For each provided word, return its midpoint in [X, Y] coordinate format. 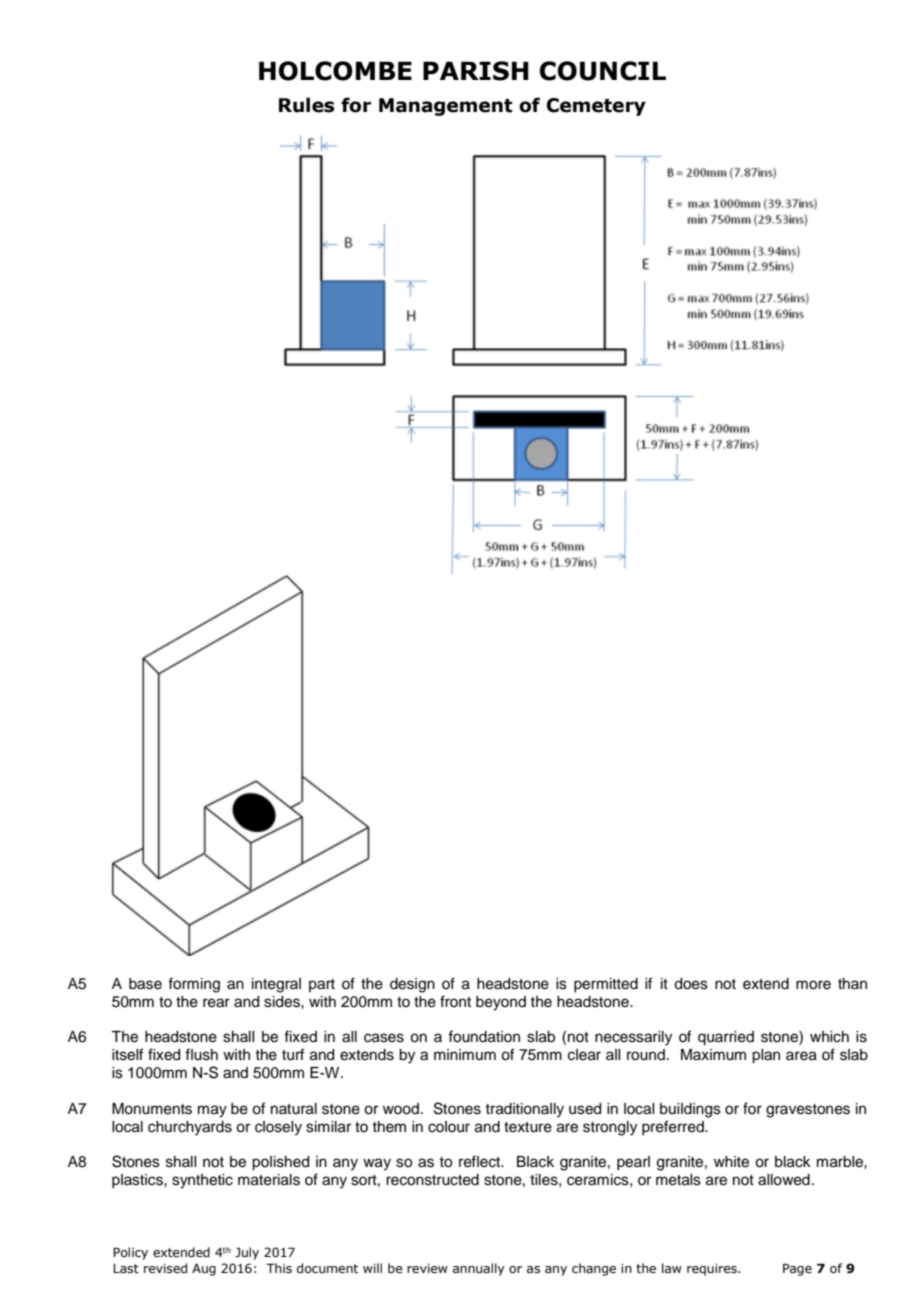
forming [194, 985]
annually [479, 1269]
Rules [306, 105]
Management [446, 107]
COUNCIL [602, 71]
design [412, 985]
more [813, 985]
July [247, 1253]
